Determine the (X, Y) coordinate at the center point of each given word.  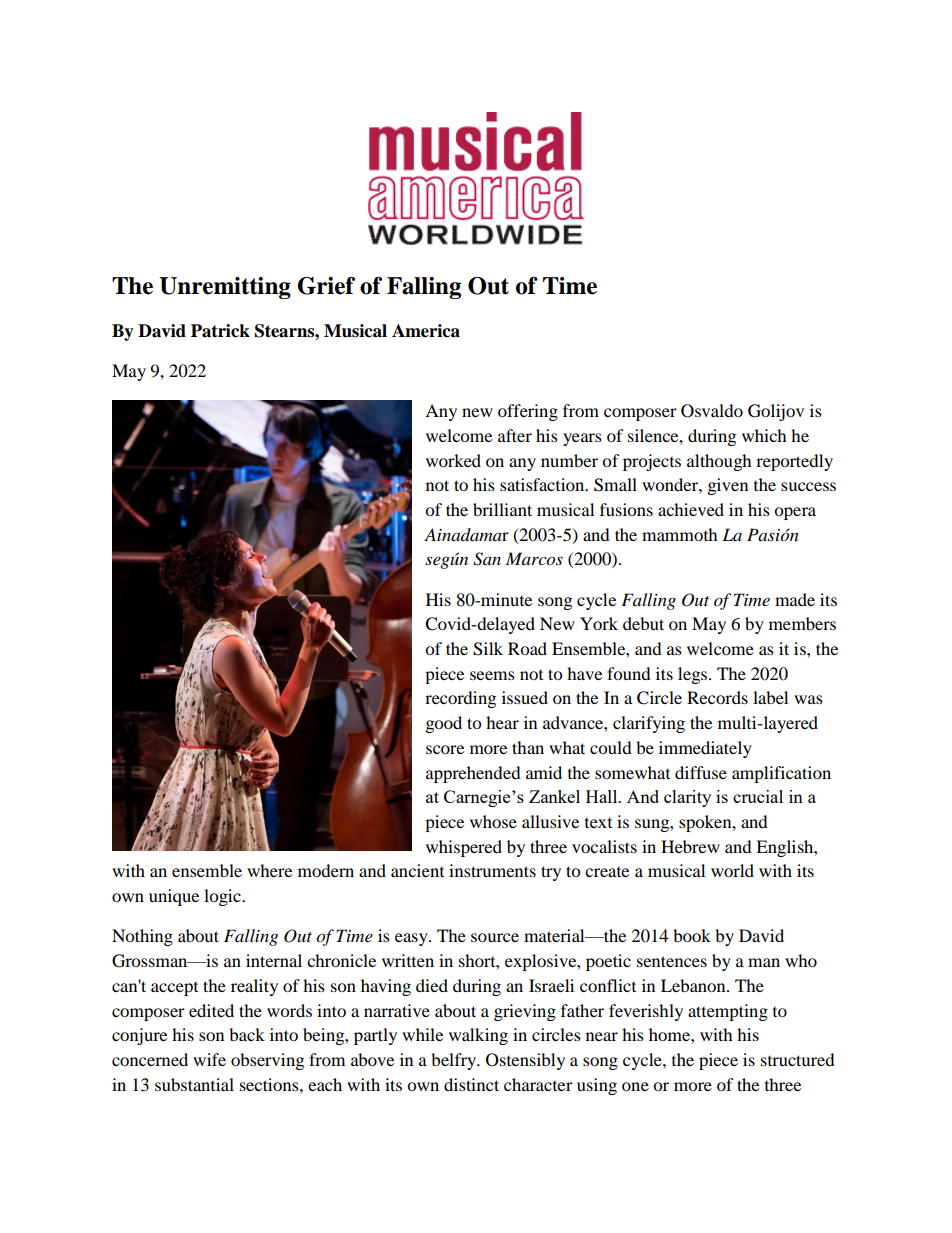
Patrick (220, 331)
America (426, 331)
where (269, 870)
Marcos (534, 559)
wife (209, 1059)
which (764, 435)
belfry (455, 1061)
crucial (758, 796)
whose (493, 821)
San (487, 559)
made (795, 599)
